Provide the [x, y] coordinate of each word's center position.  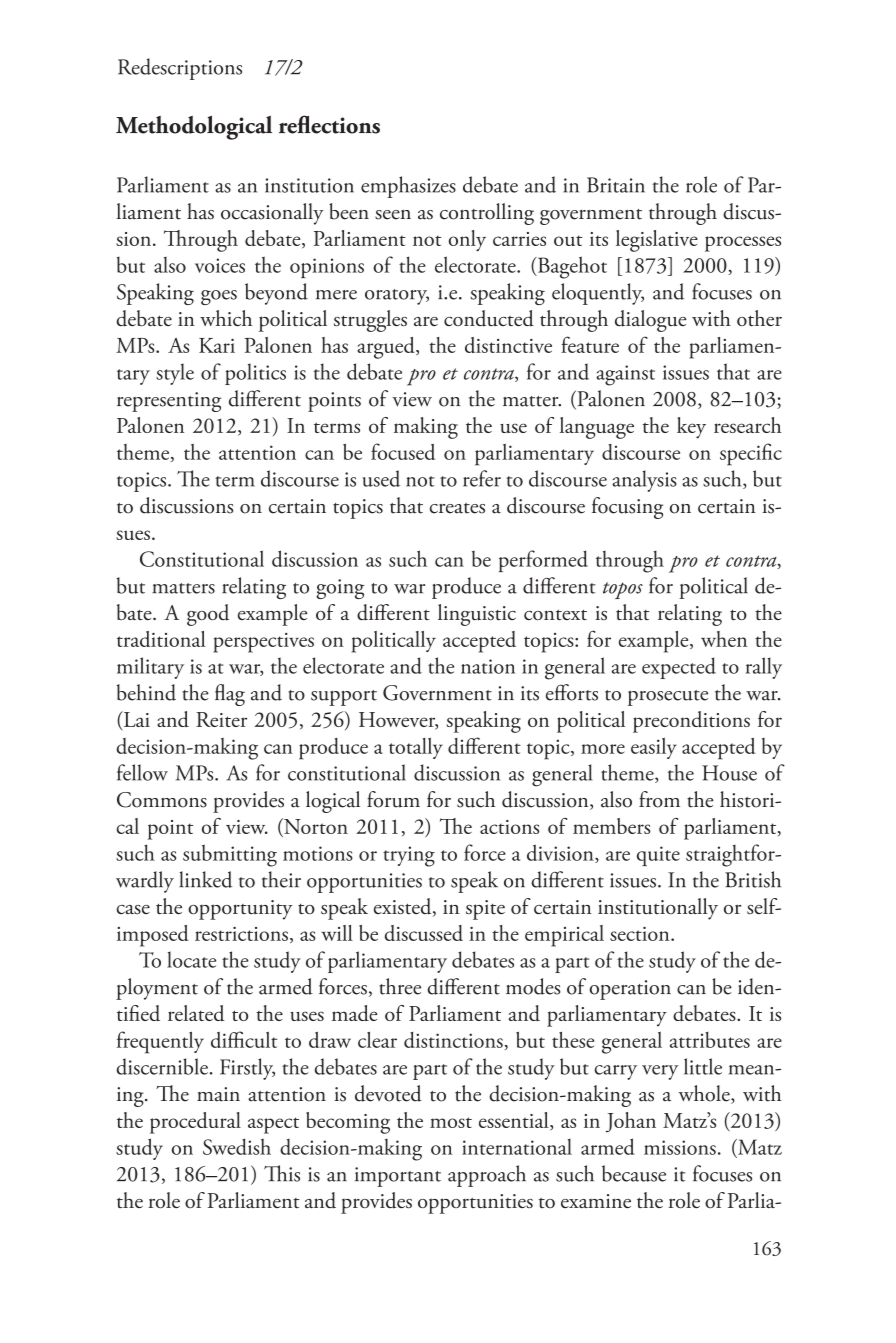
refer [482, 478]
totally [416, 748]
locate [191, 959]
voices [220, 265]
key [691, 428]
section [641, 933]
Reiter [221, 719]
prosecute [668, 698]
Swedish [237, 1146]
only [467, 241]
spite [485, 910]
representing [169, 402]
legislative [657, 241]
